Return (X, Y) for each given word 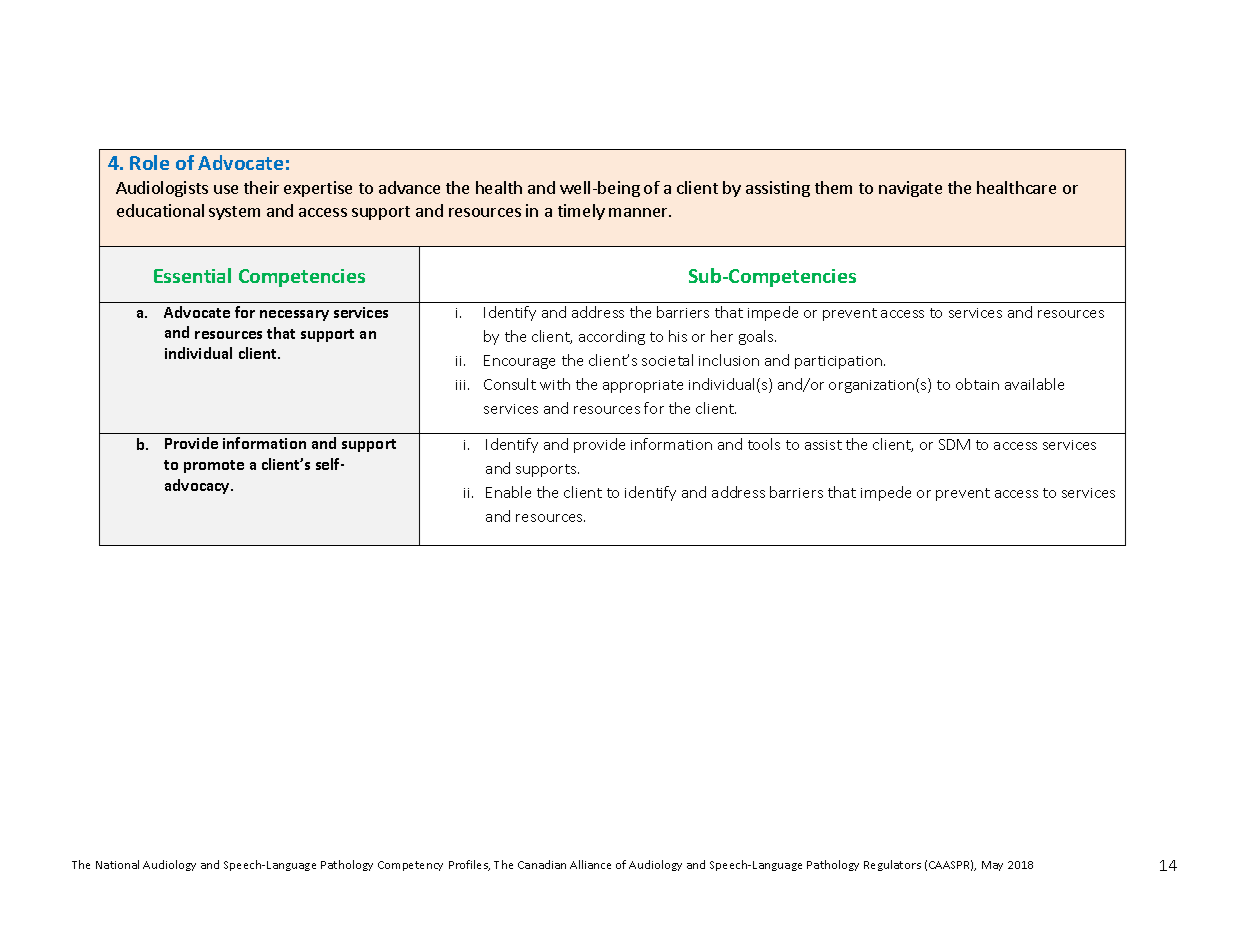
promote (214, 466)
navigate (910, 189)
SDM (954, 444)
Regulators (892, 865)
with (555, 384)
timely (581, 212)
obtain (977, 384)
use (226, 189)
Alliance (590, 864)
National (117, 864)
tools (764, 444)
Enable (508, 492)
